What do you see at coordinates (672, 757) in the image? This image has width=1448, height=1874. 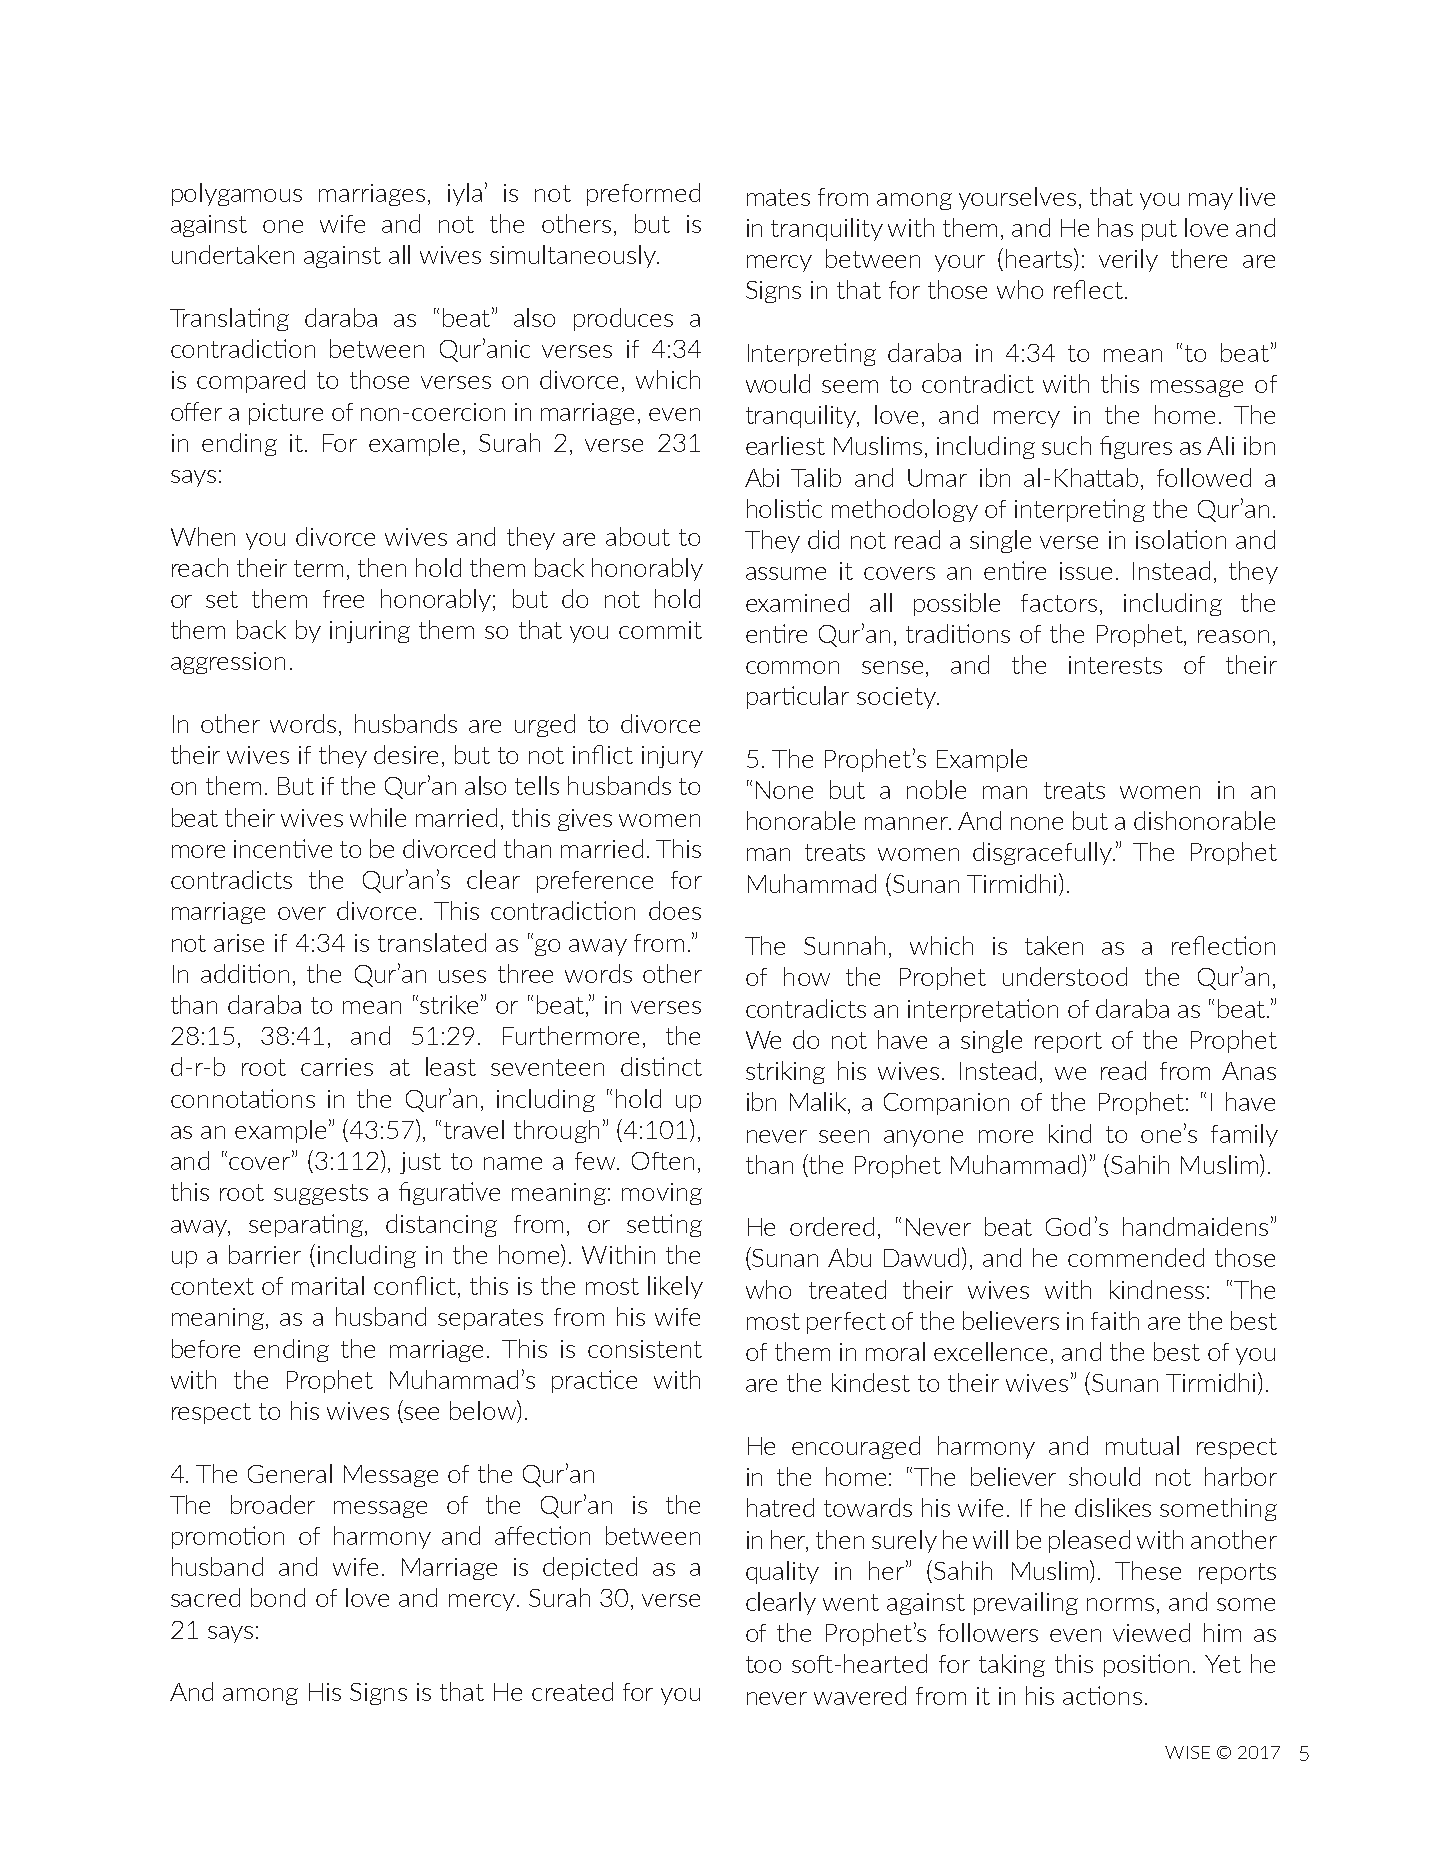 I see `injury` at bounding box center [672, 757].
